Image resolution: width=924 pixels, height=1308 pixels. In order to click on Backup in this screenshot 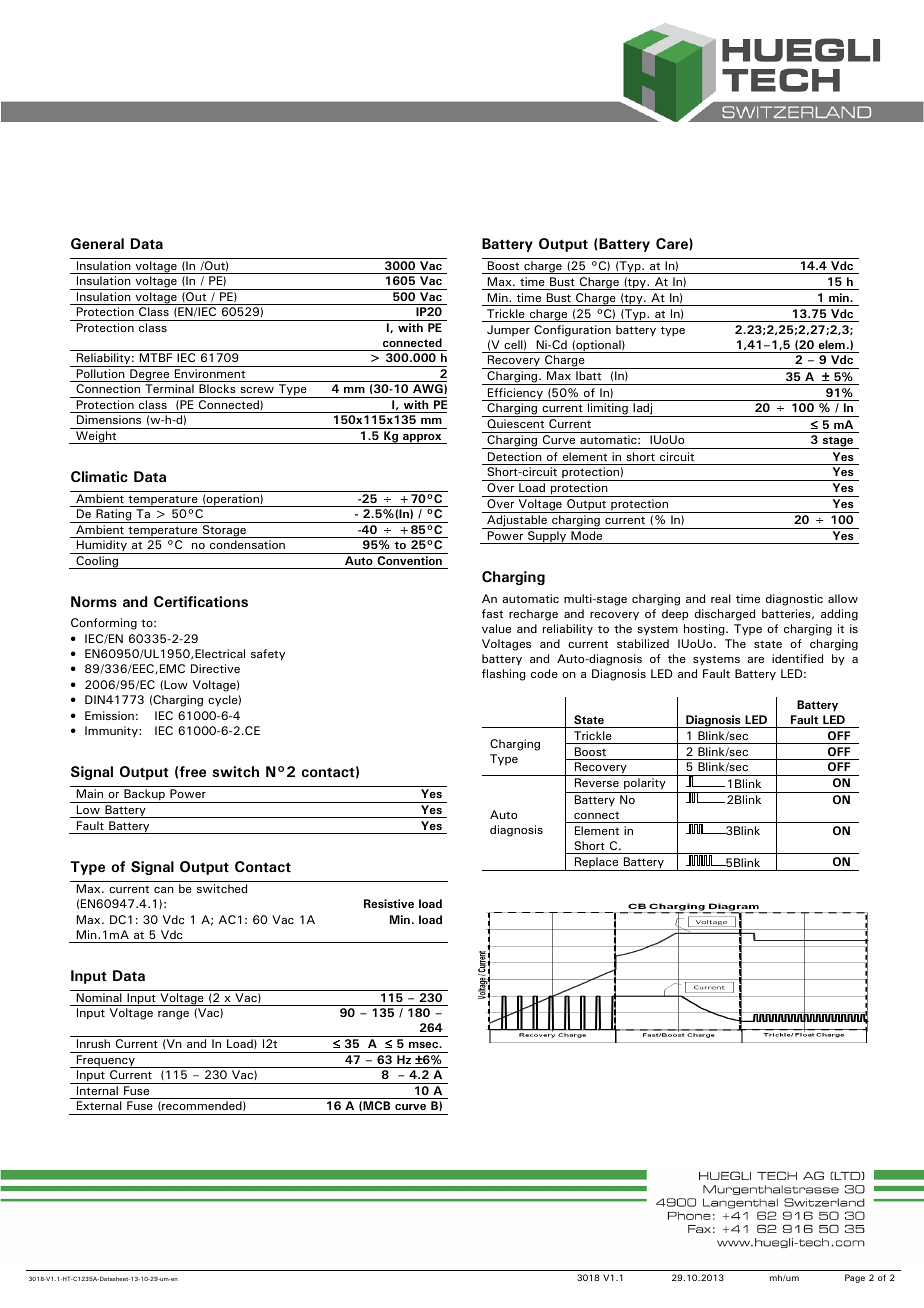, I will do `click(144, 796)`.
